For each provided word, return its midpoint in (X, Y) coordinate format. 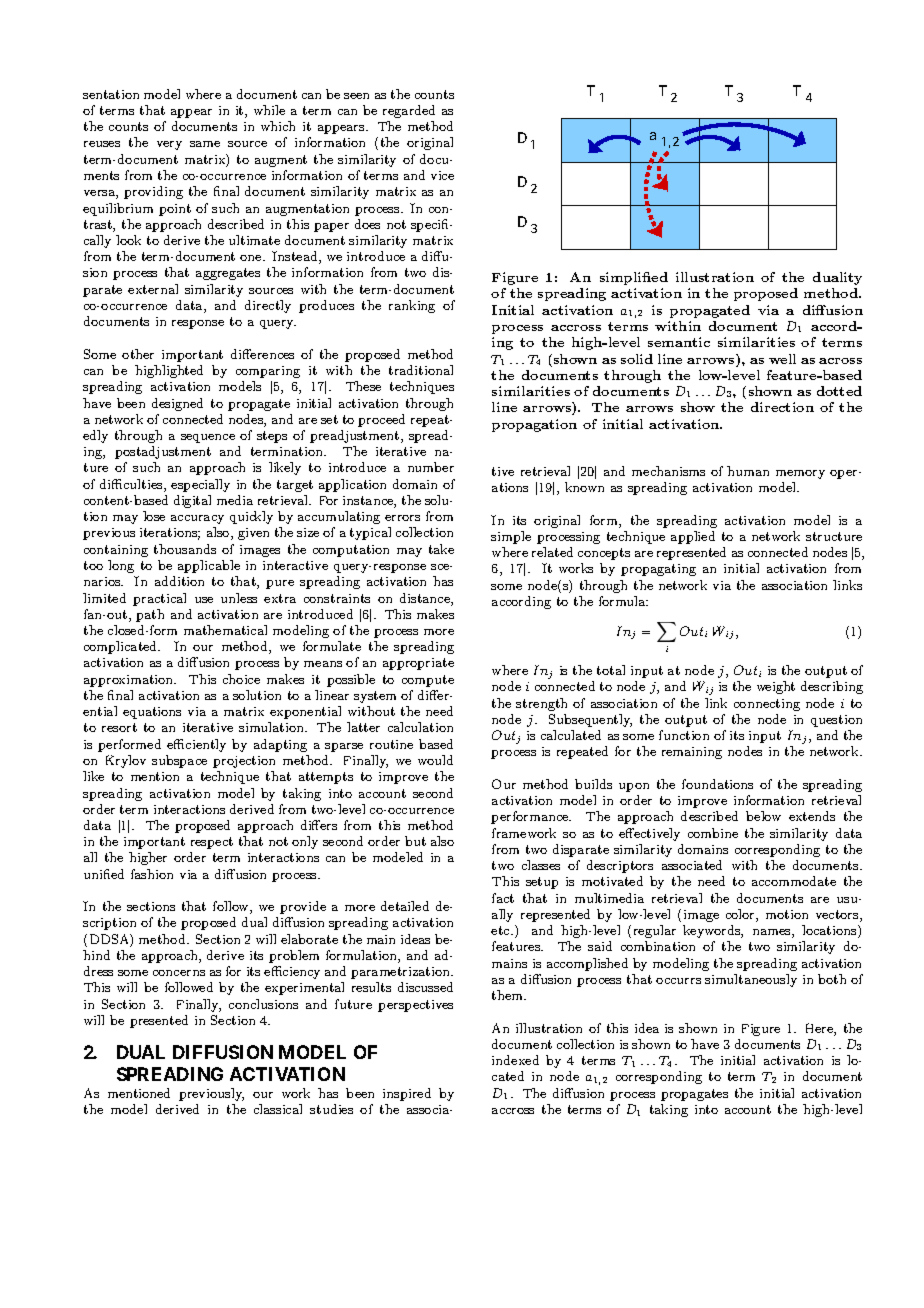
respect (212, 843)
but (415, 841)
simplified (634, 278)
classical (278, 1109)
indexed (515, 1060)
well (782, 359)
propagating (658, 570)
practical (159, 599)
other (138, 354)
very (169, 145)
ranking (412, 306)
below (763, 816)
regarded (409, 111)
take (441, 549)
